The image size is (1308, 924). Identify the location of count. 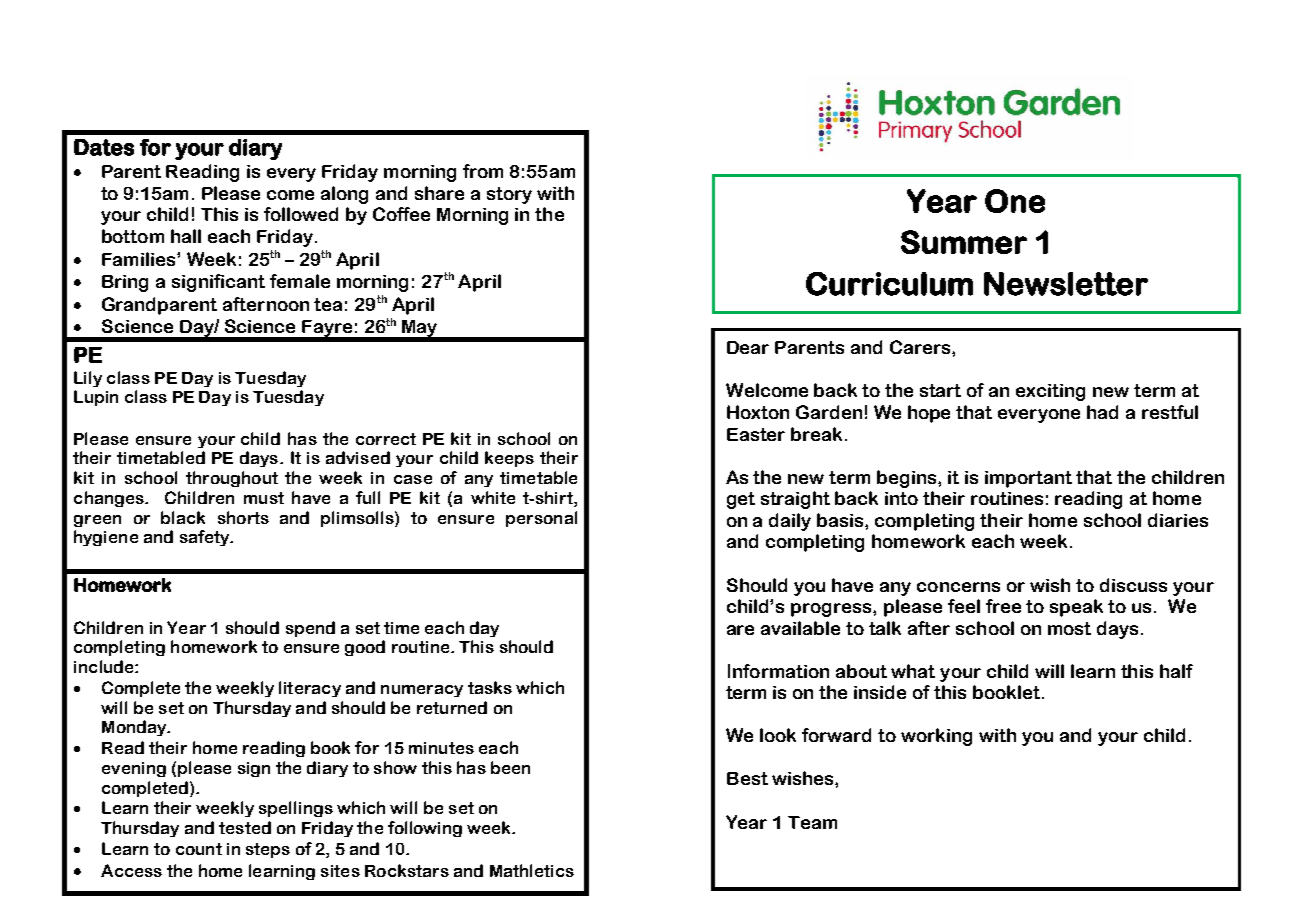
(199, 849).
